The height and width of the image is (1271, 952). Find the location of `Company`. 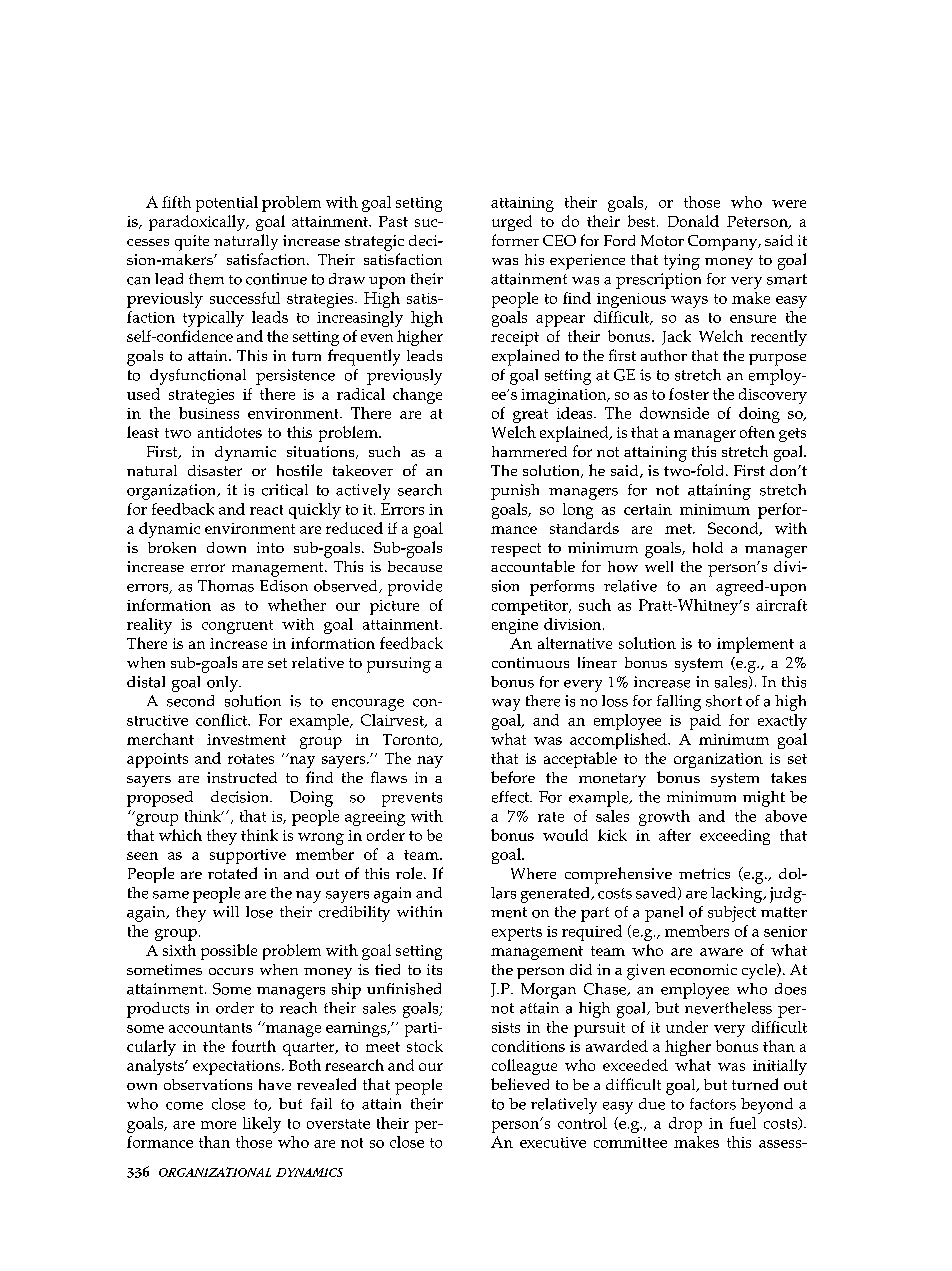

Company is located at coordinates (724, 243).
